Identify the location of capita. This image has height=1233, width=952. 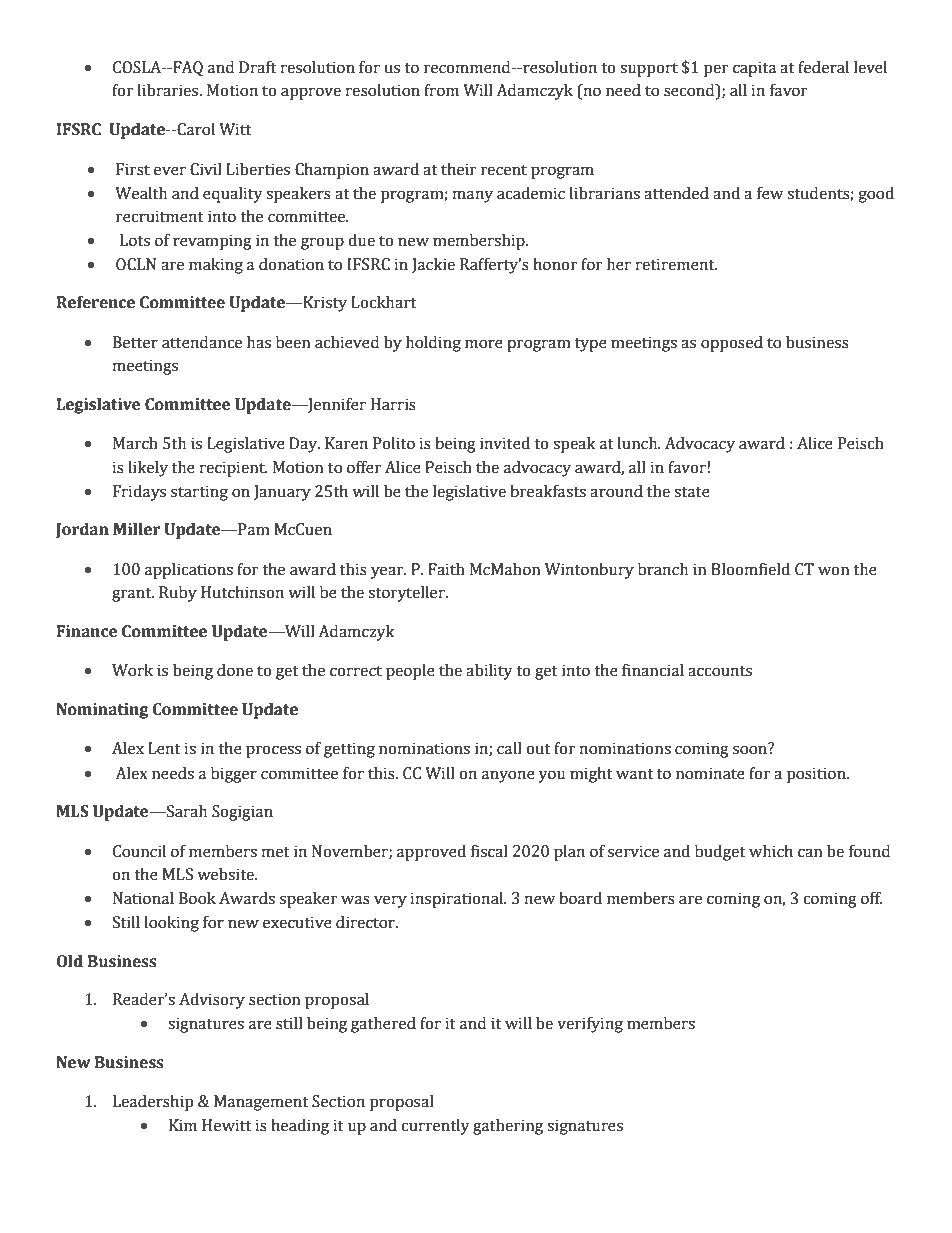
(754, 69).
